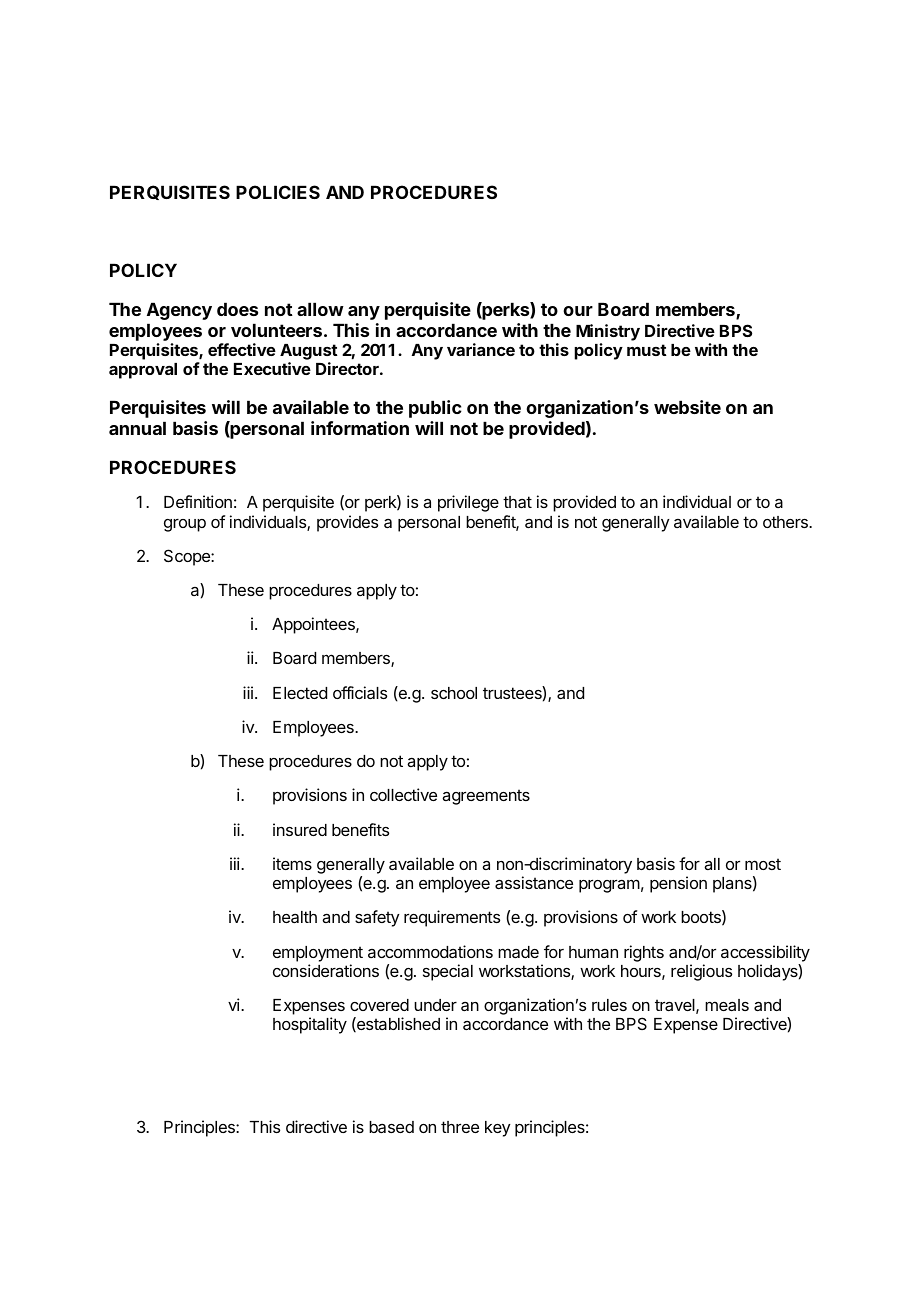 The image size is (924, 1308). I want to click on Elected, so click(300, 693).
